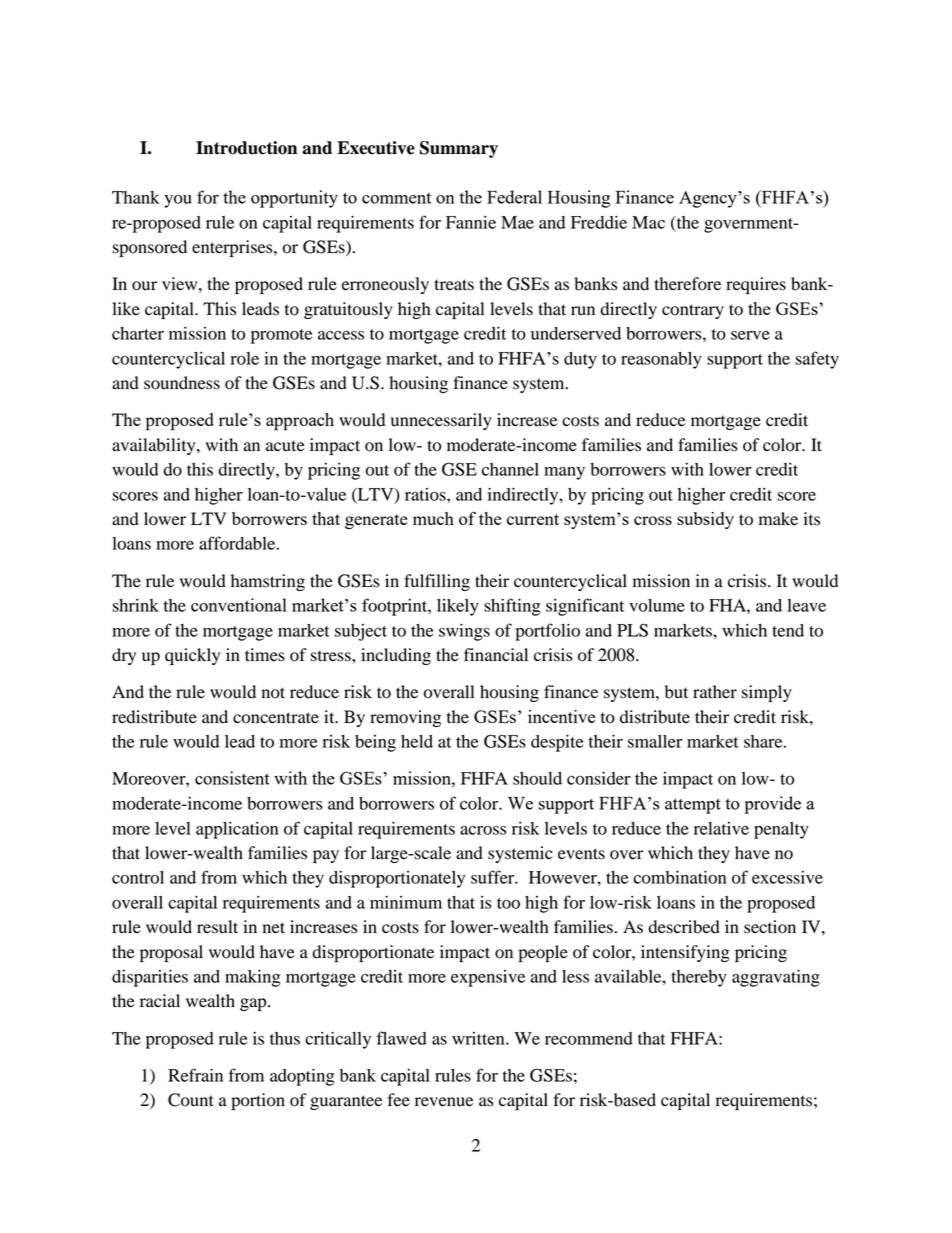  Describe the element at coordinates (537, 778) in the screenshot. I see `should` at that location.
